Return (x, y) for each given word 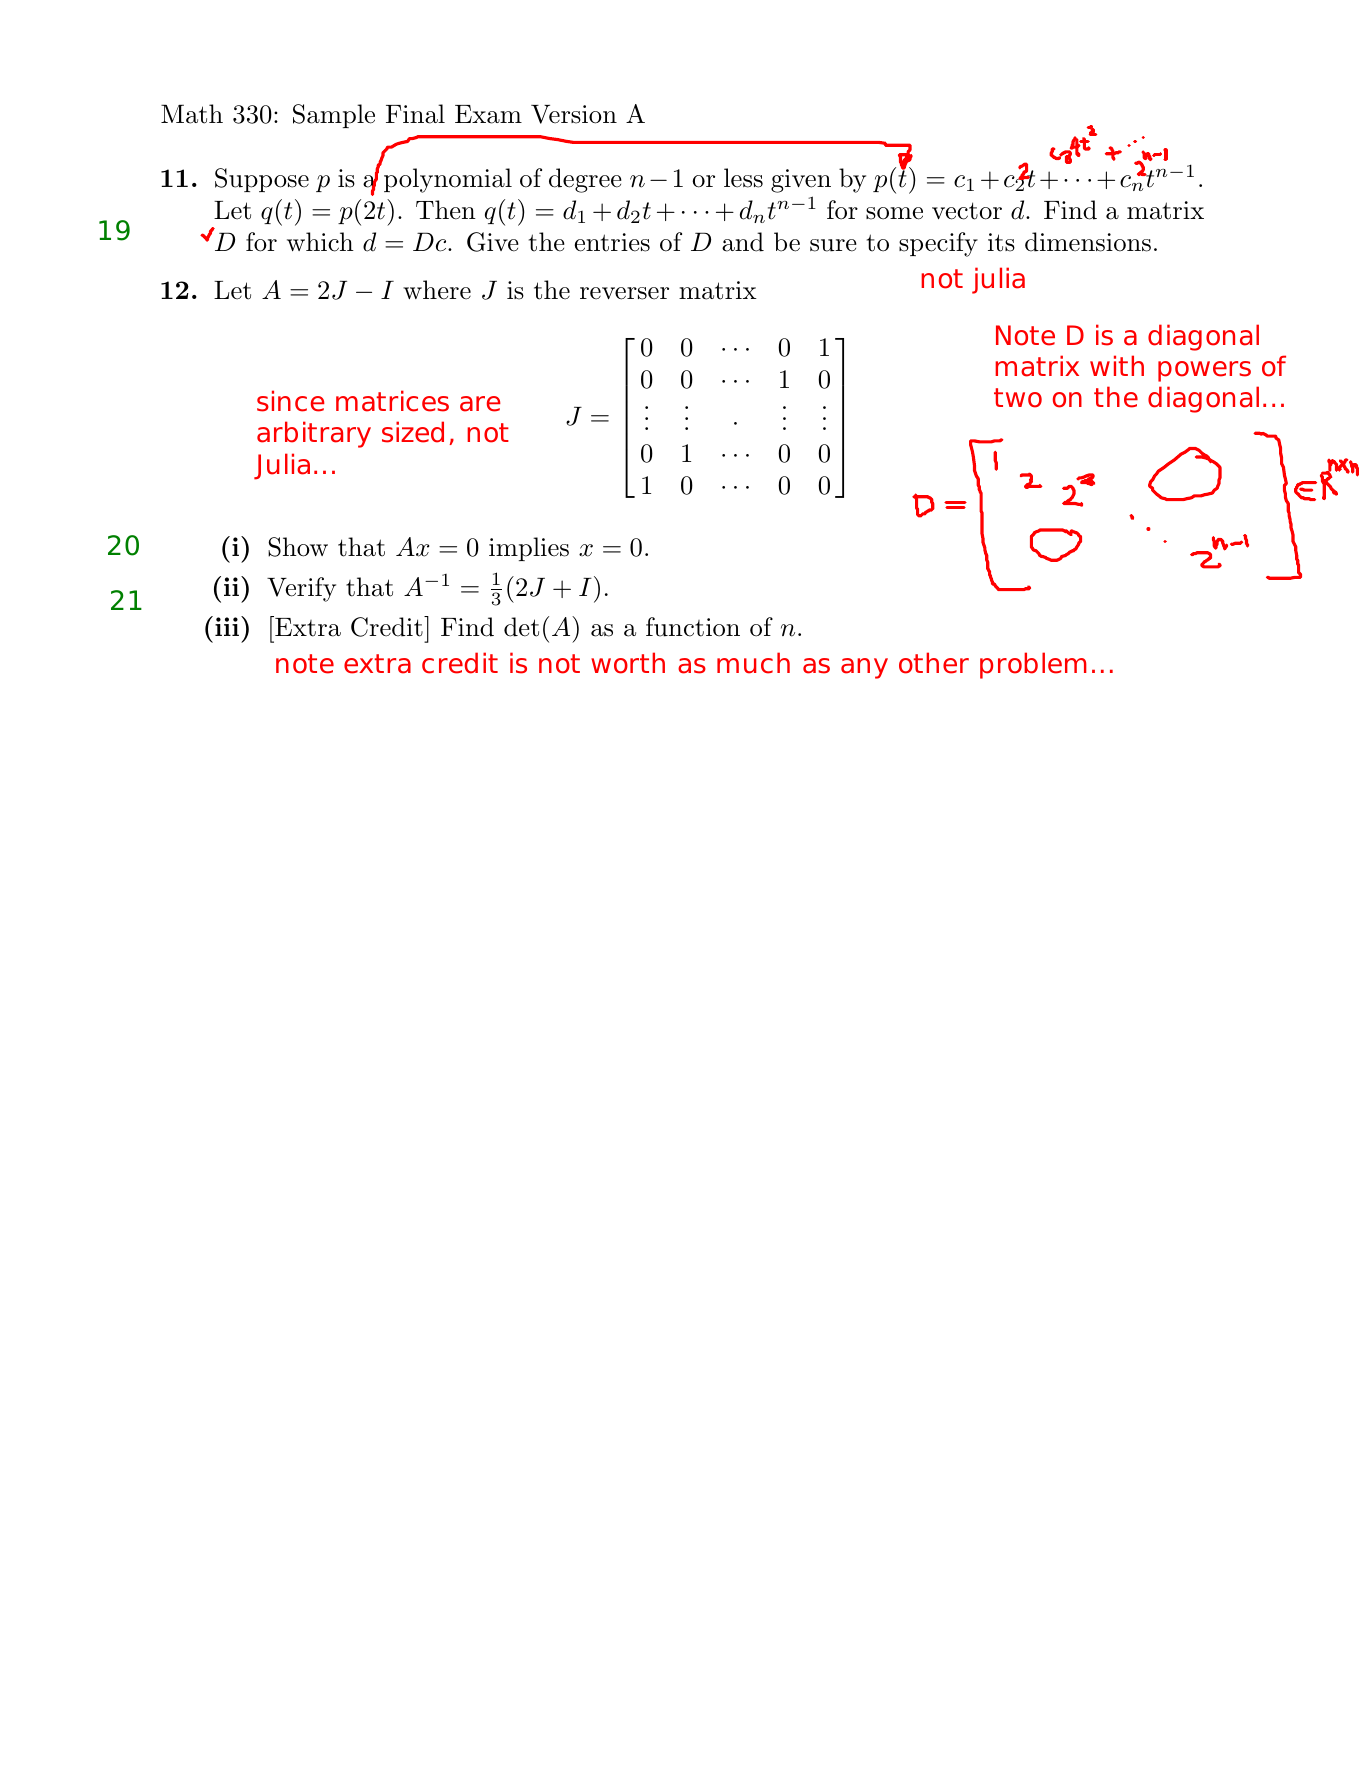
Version (574, 114)
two (1018, 398)
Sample (334, 116)
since (291, 401)
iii (228, 626)
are (480, 404)
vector (967, 211)
